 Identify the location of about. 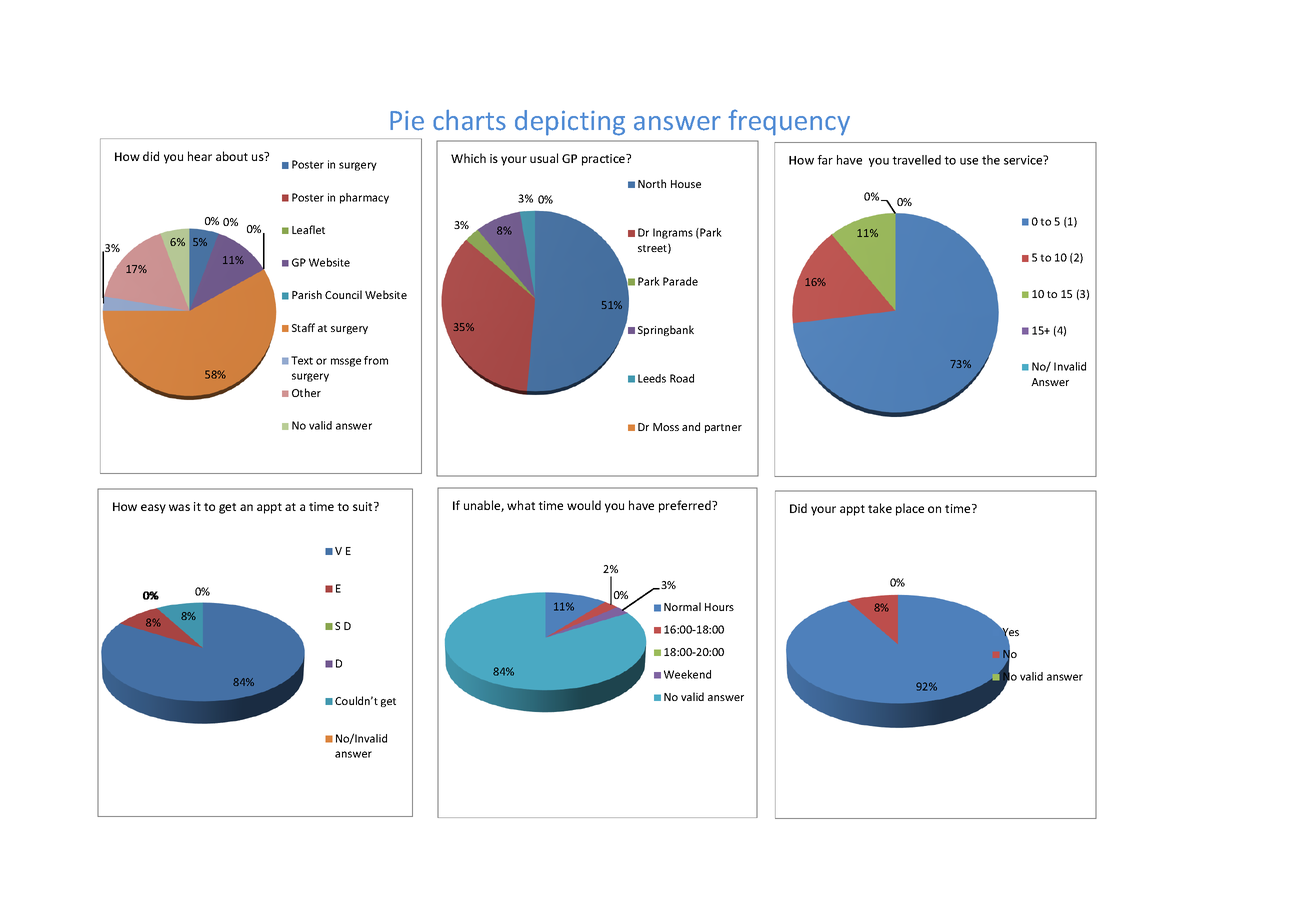
(232, 156).
